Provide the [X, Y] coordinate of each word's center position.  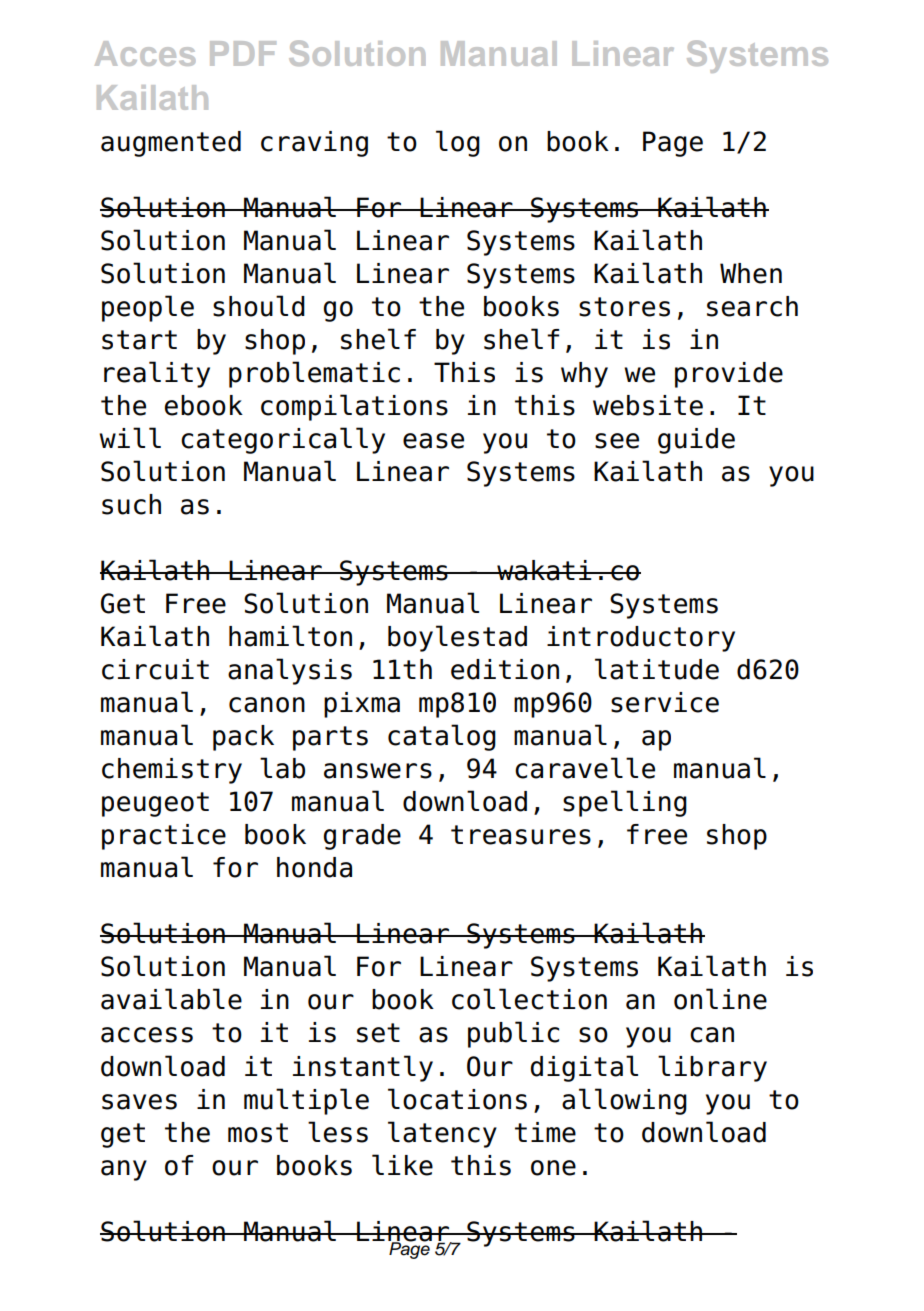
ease [433, 441]
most [258, 1133]
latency [442, 1134]
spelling [625, 803]
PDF [243, 53]
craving [314, 144]
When [751, 273]
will [130, 437]
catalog [442, 737]
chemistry [172, 771]
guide [696, 441]
